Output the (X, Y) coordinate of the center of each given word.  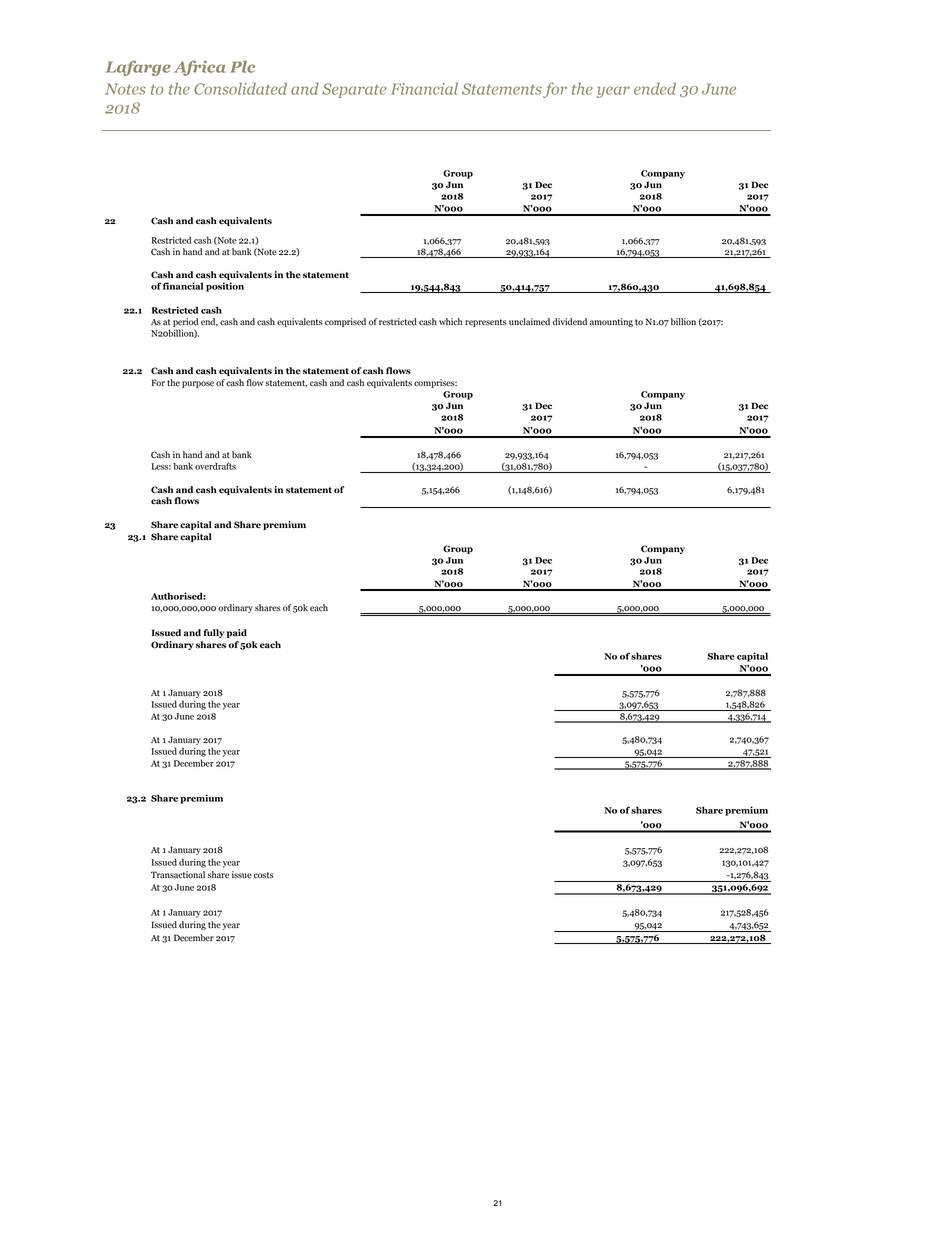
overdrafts (215, 466)
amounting (611, 322)
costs (264, 875)
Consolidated (240, 89)
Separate (354, 90)
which (451, 322)
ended (655, 89)
